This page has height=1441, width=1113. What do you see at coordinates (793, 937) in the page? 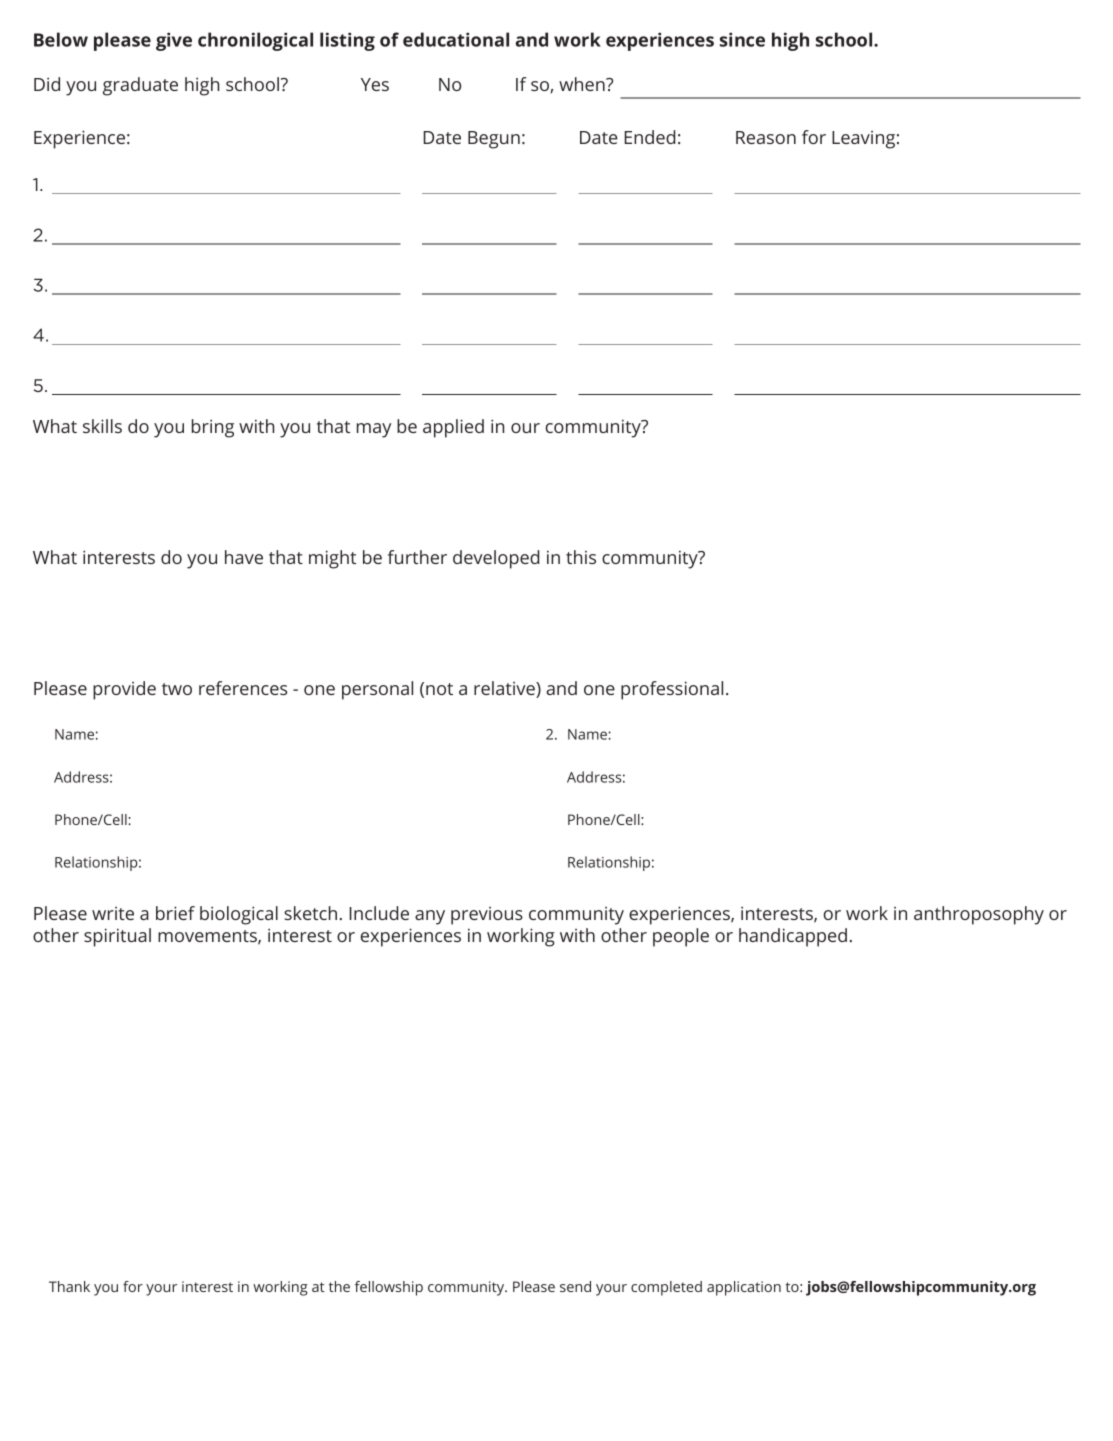
I see `handicapped` at bounding box center [793, 937].
